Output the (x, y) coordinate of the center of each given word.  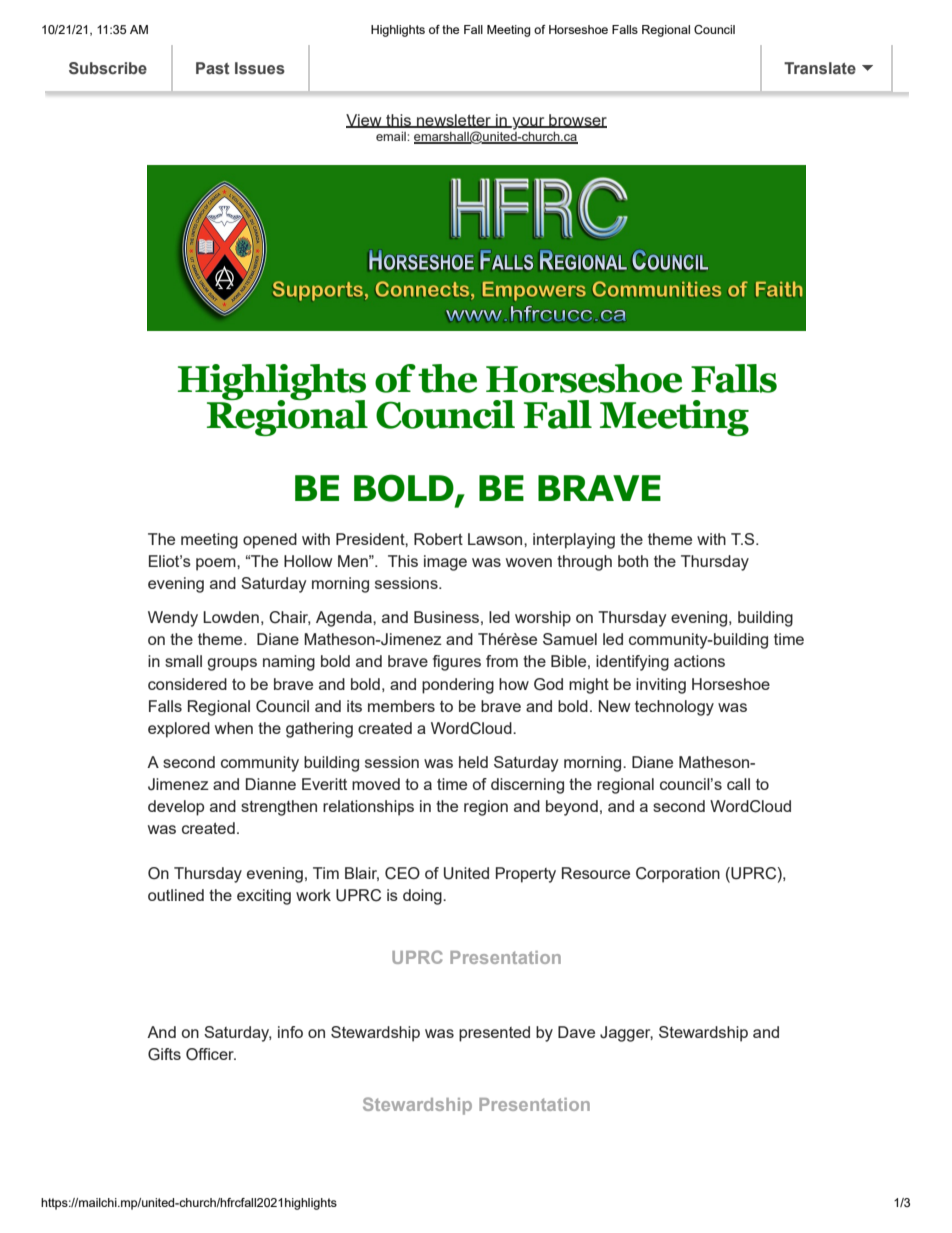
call (738, 784)
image (445, 563)
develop (176, 808)
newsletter (454, 121)
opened (270, 541)
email (392, 136)
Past (213, 68)
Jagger (626, 1034)
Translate (820, 68)
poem (217, 564)
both (633, 561)
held (473, 762)
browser (577, 121)
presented (494, 1034)
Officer (211, 1054)
